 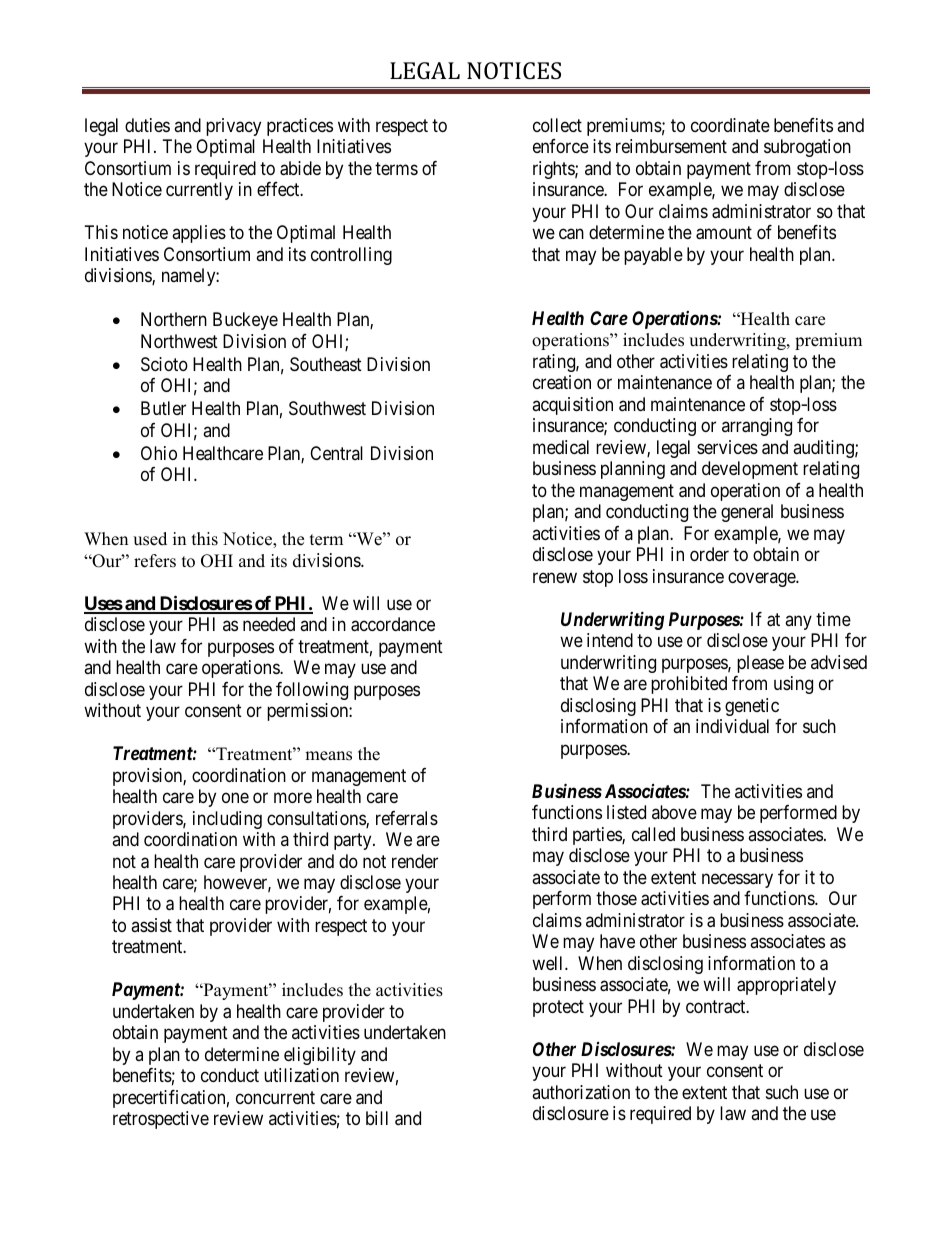 I want to click on development, so click(x=750, y=470).
